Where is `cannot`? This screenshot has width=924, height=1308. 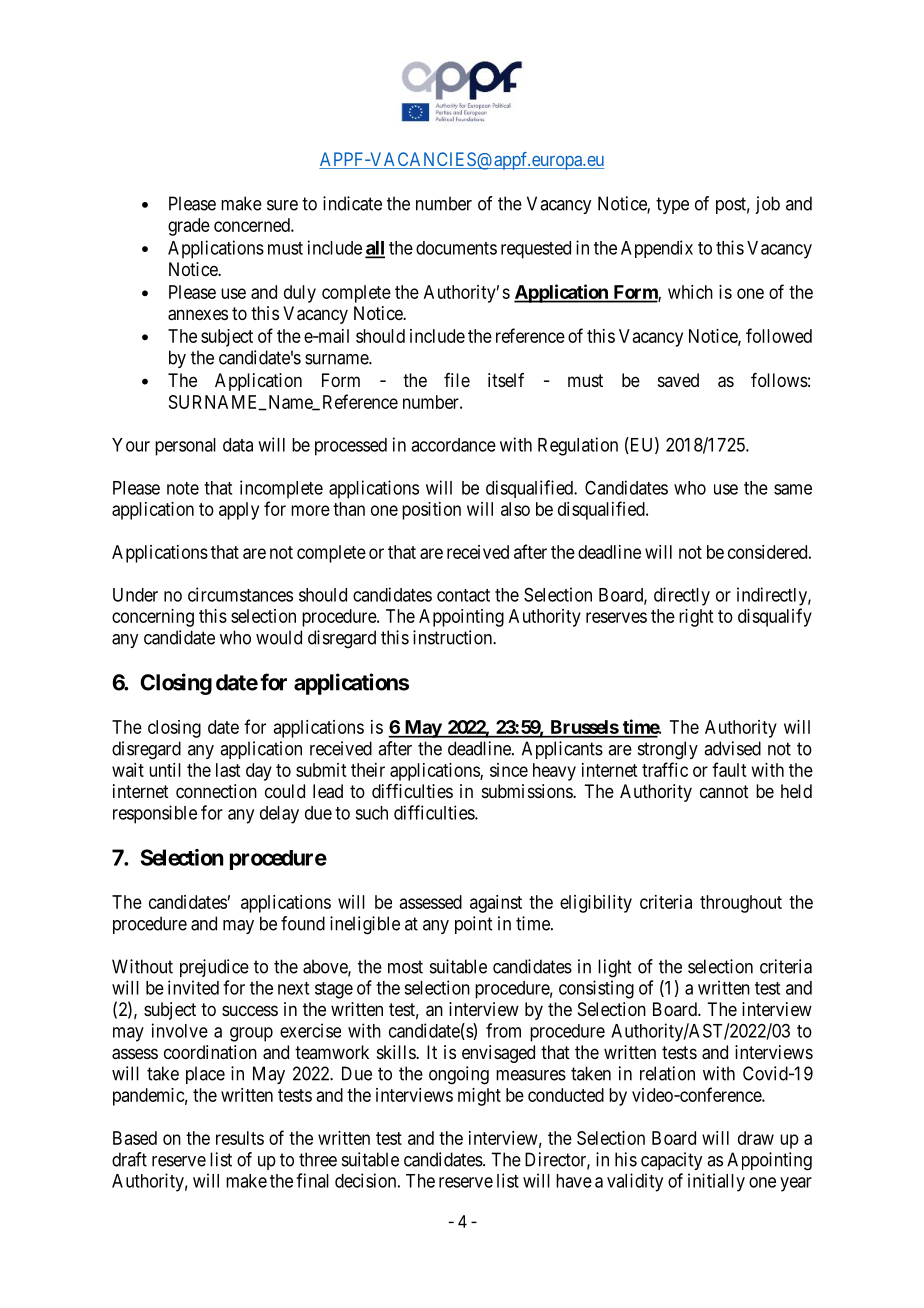 cannot is located at coordinates (724, 791).
